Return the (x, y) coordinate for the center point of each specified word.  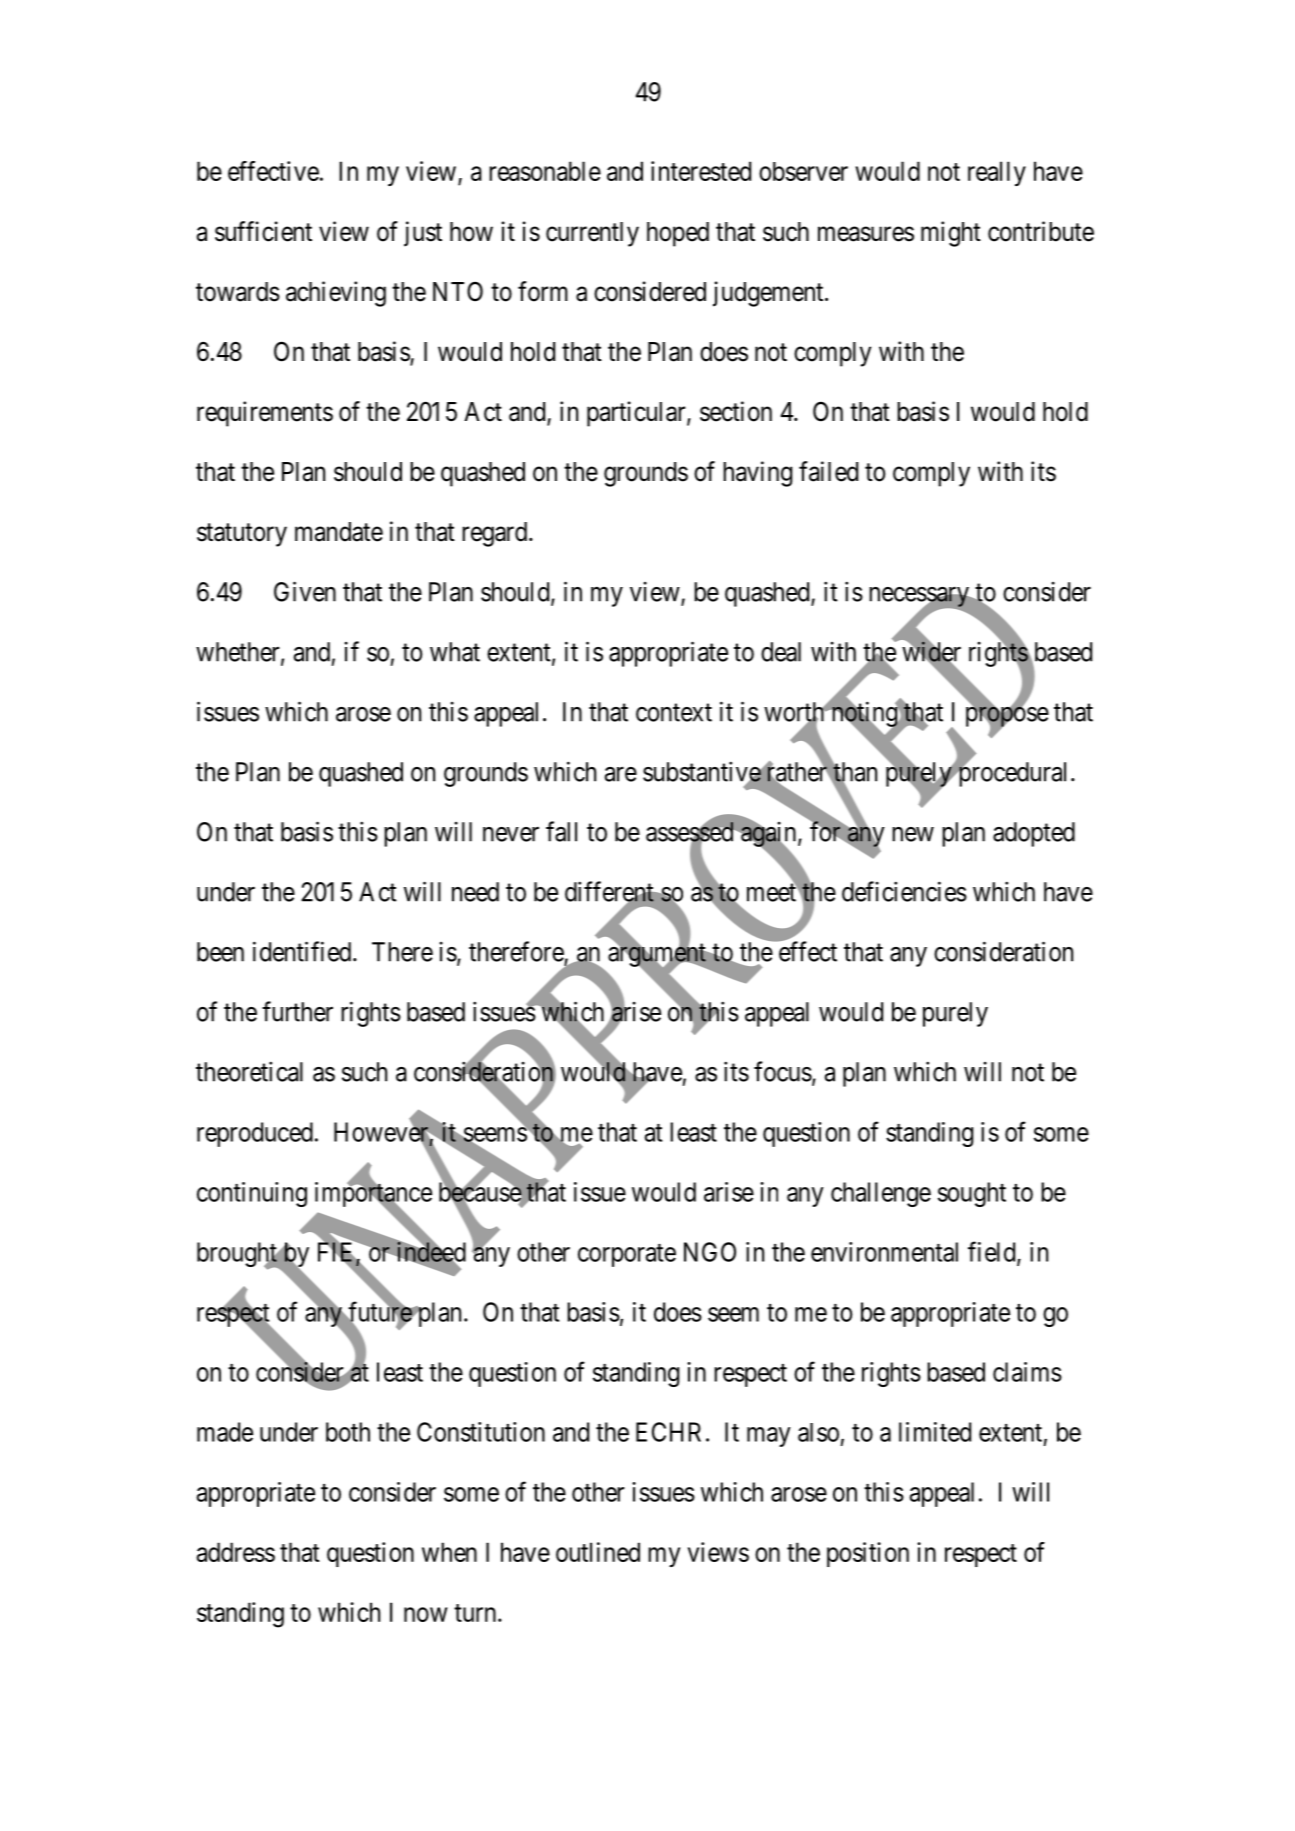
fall (561, 831)
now (425, 1614)
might (951, 234)
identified (303, 951)
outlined (598, 1552)
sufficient (263, 231)
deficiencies (904, 891)
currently (592, 234)
